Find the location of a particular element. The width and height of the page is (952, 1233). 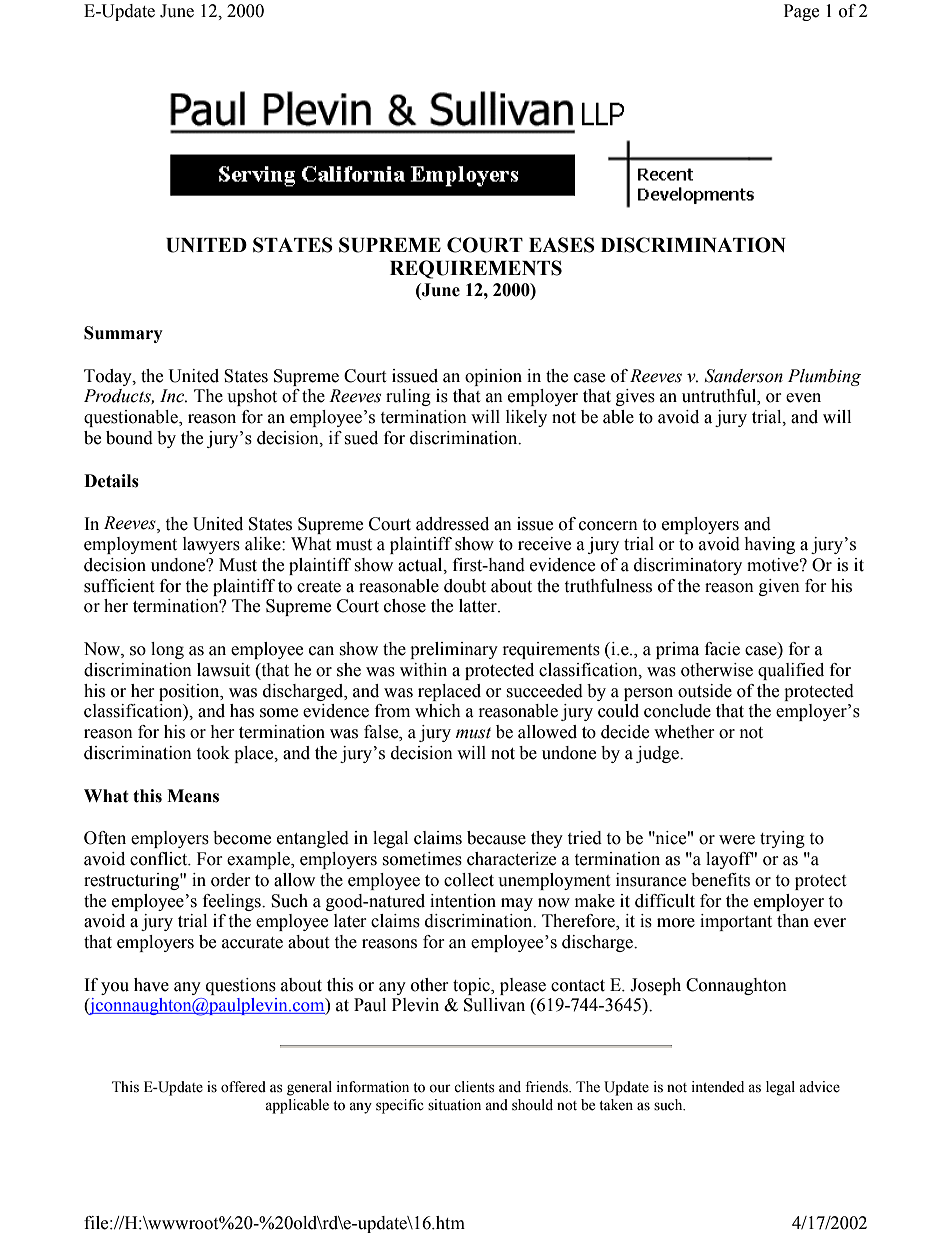

Page is located at coordinates (801, 12).
